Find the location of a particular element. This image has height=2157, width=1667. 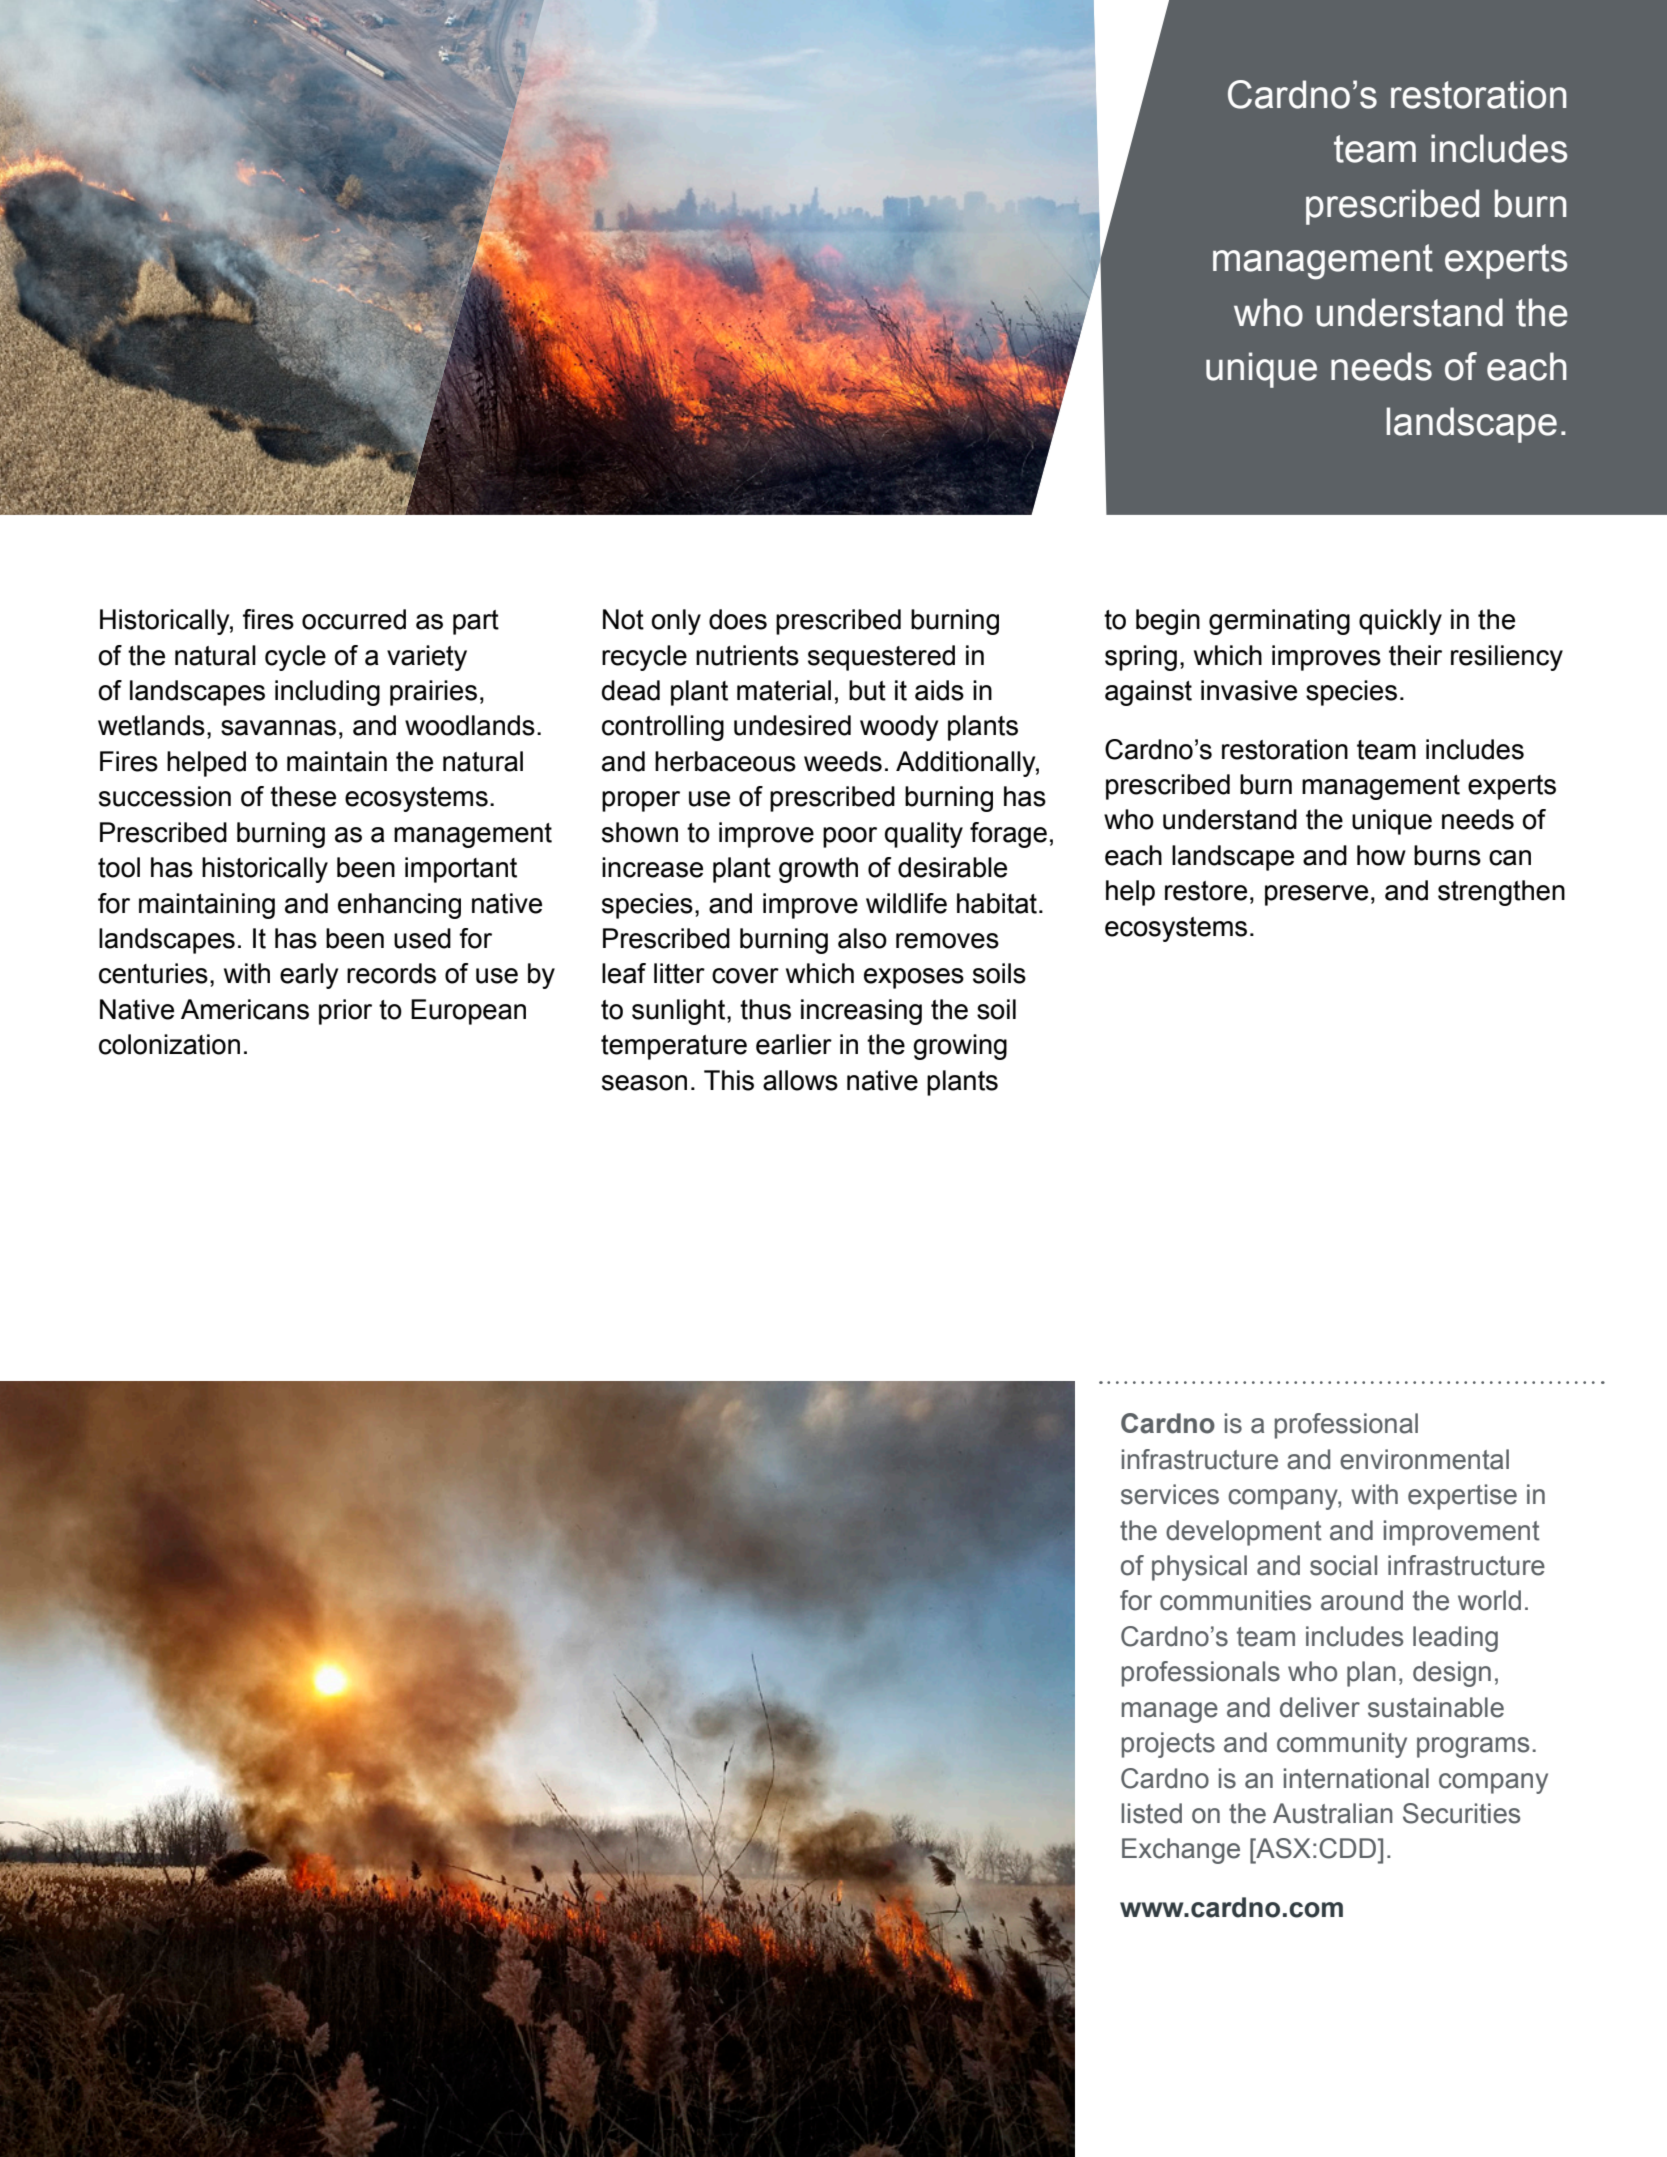

physical is located at coordinates (1199, 1568).
